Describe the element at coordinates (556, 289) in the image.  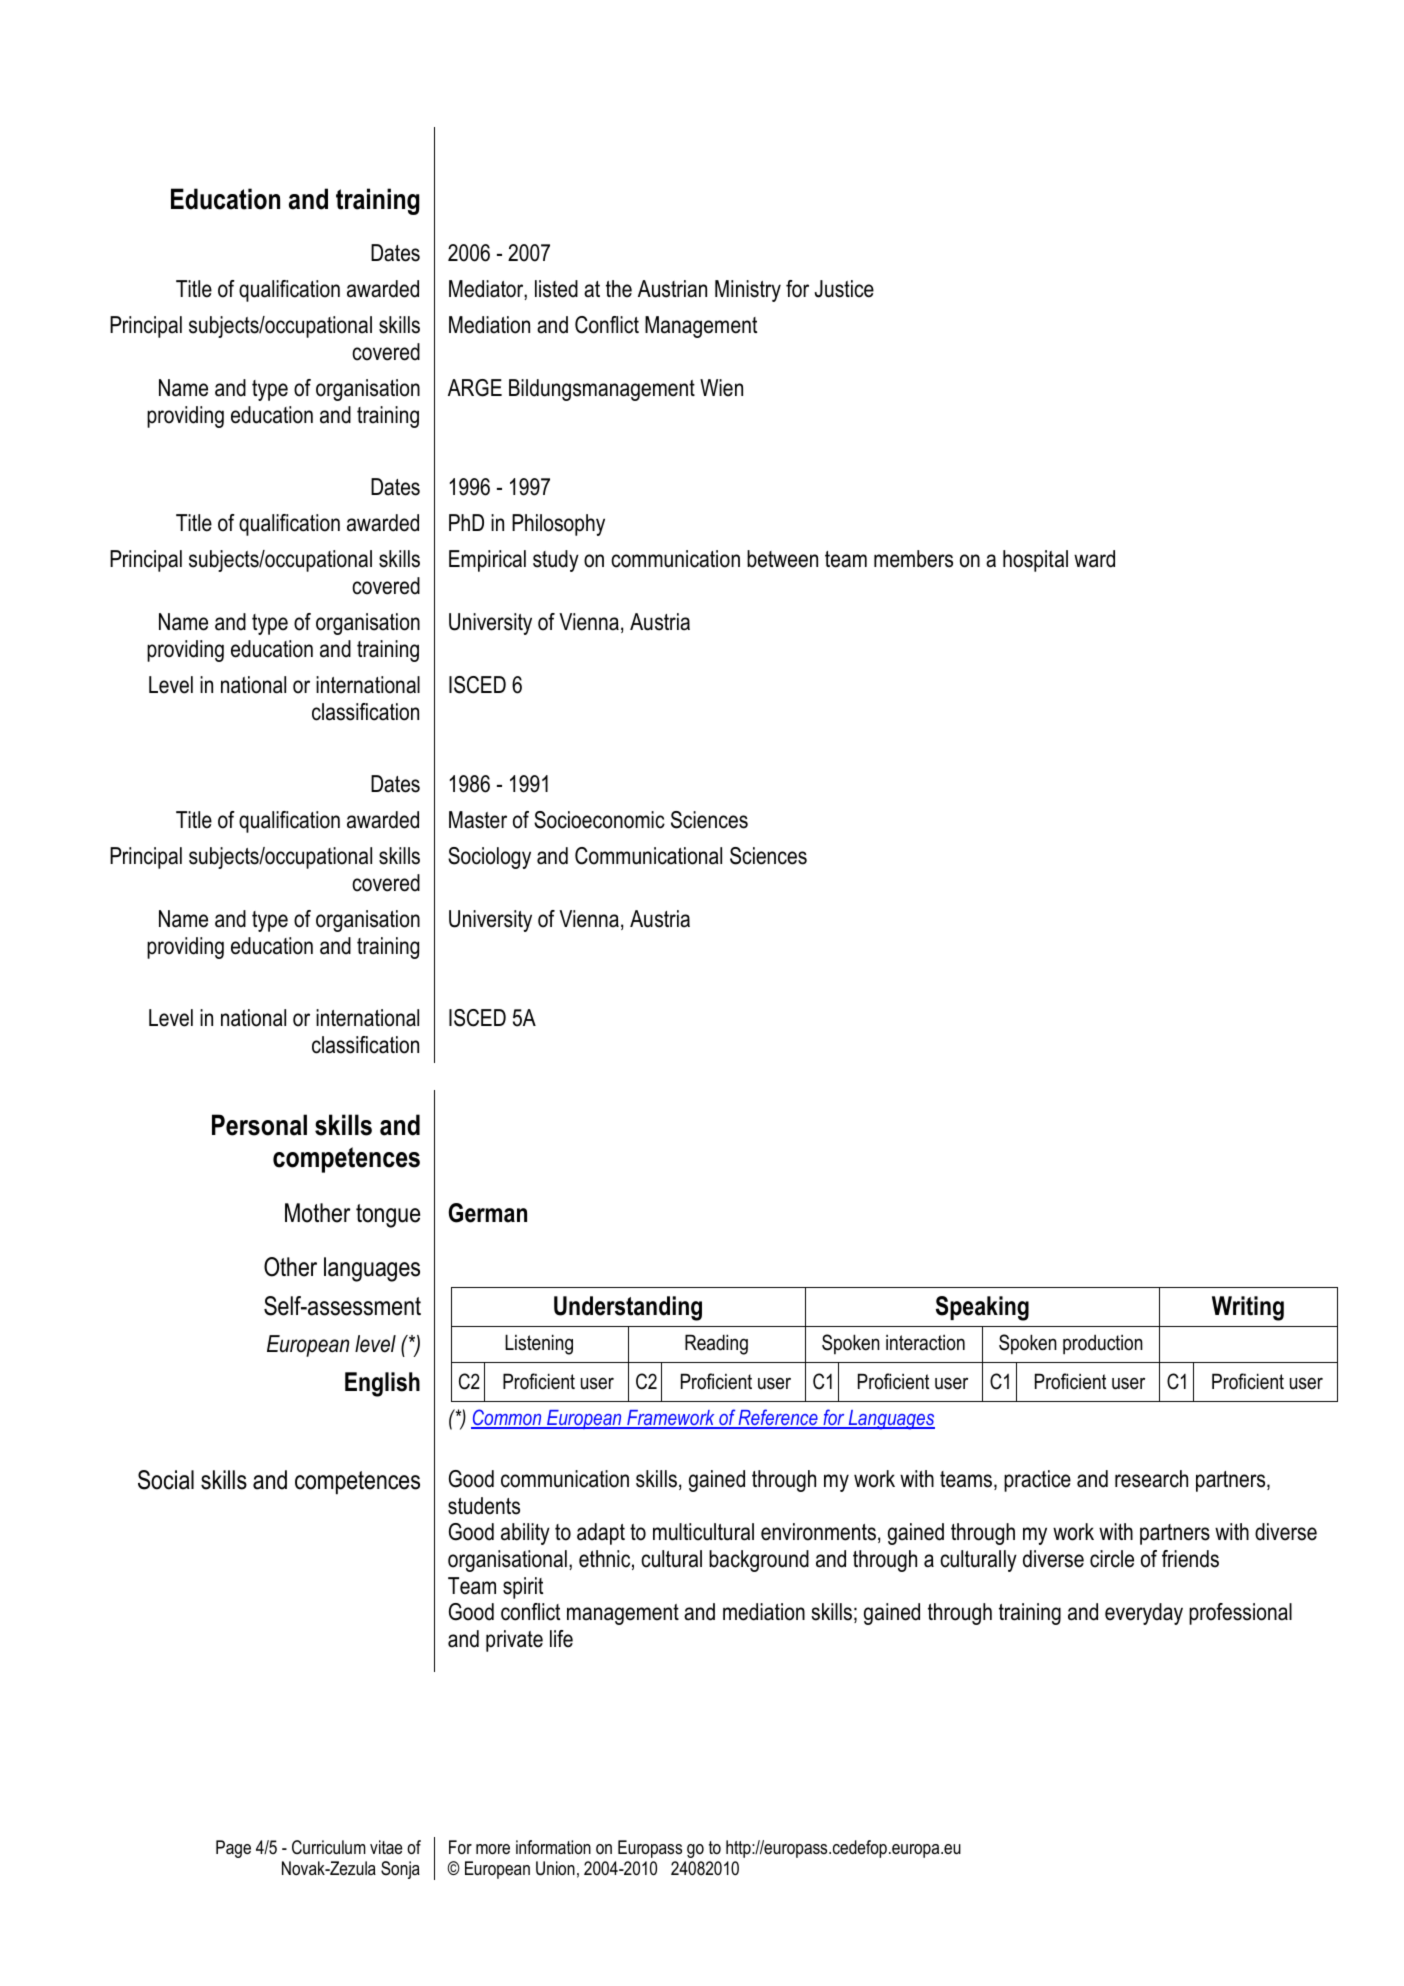
I see `listed` at that location.
